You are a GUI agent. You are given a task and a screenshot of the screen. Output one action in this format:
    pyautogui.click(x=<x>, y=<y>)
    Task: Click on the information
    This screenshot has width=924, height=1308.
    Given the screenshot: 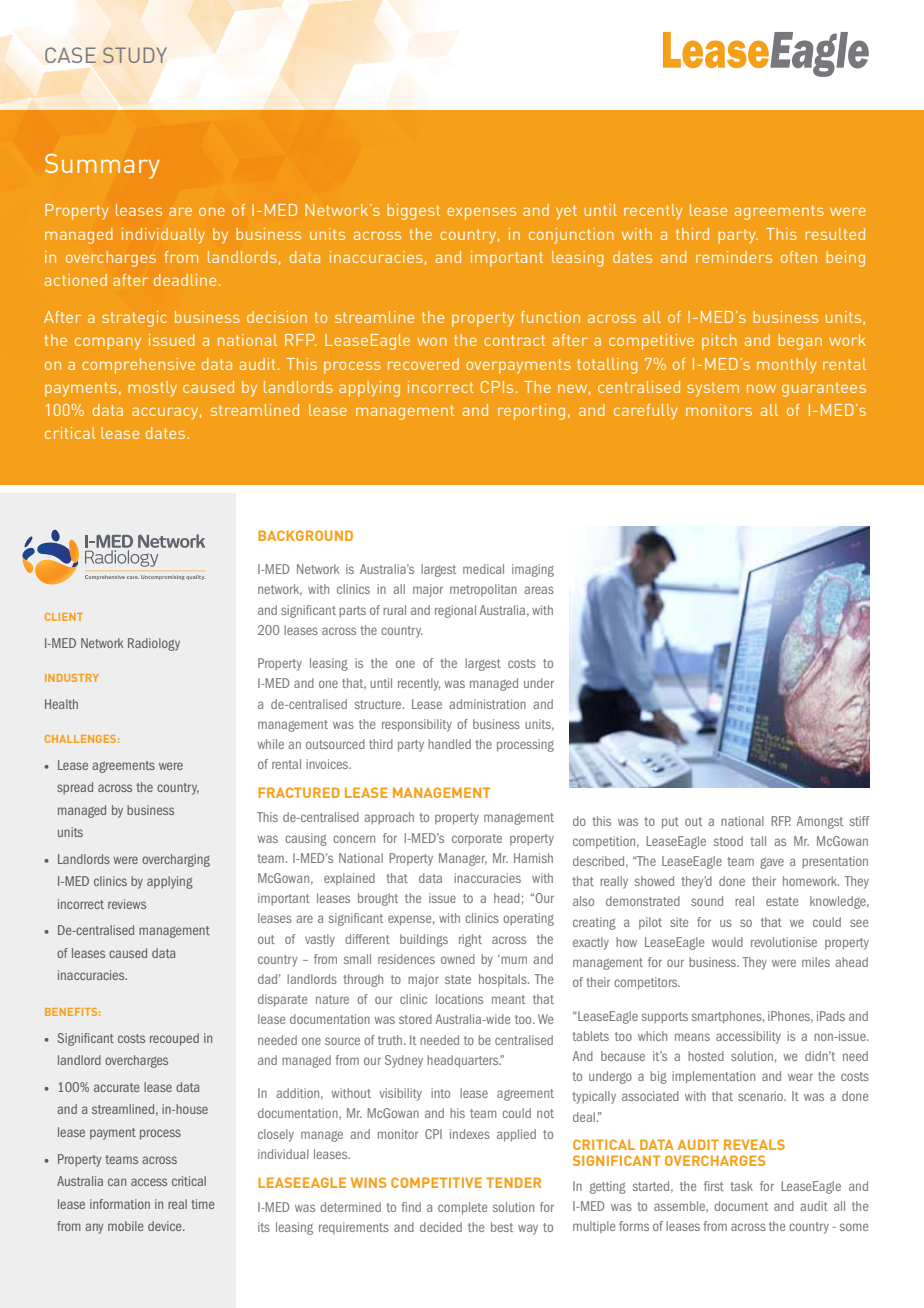 What is the action you would take?
    pyautogui.click(x=120, y=1204)
